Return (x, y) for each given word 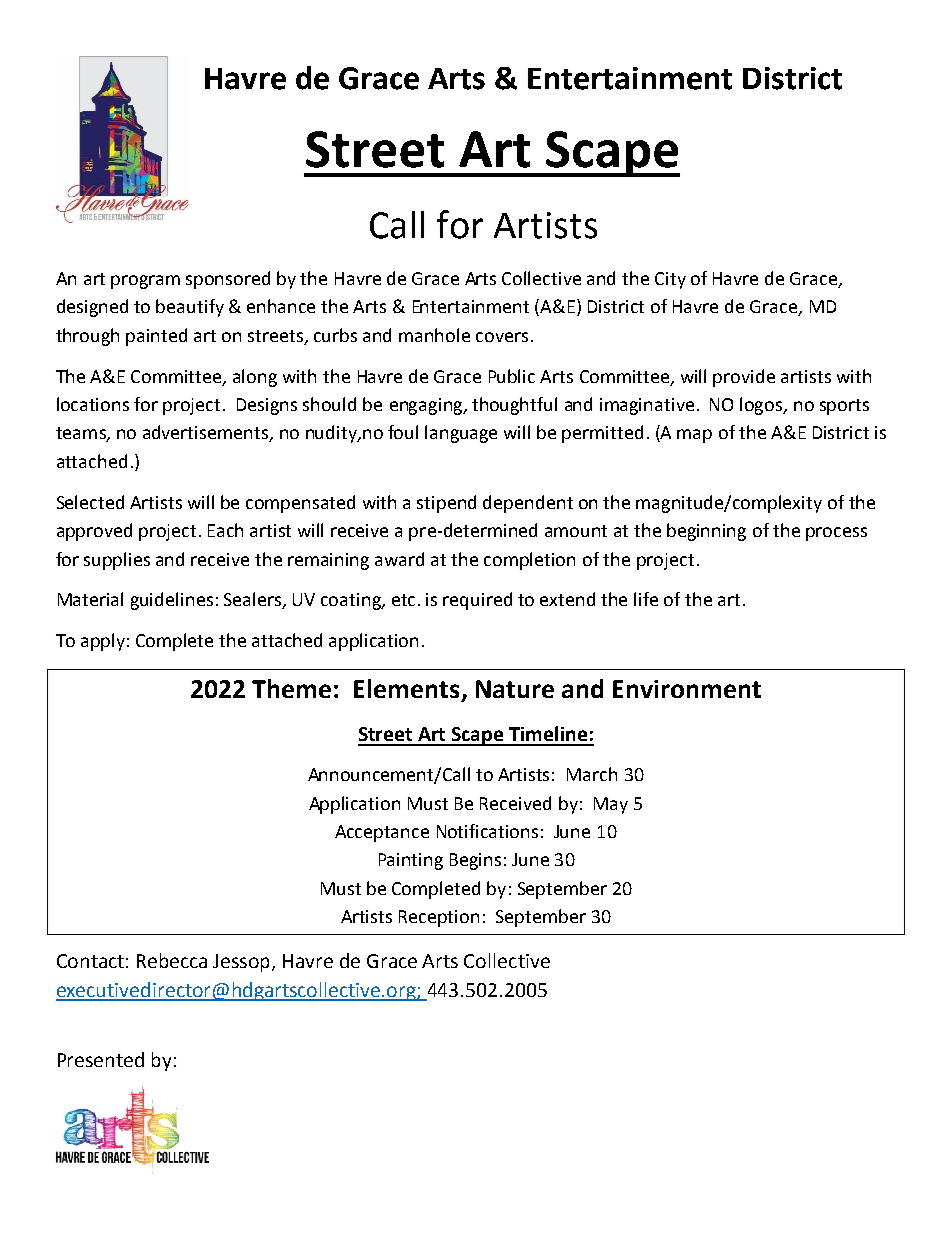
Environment (687, 689)
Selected (90, 502)
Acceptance (382, 833)
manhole (434, 335)
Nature (515, 689)
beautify (190, 308)
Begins (475, 861)
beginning (706, 532)
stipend (446, 504)
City (670, 280)
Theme (291, 688)
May (611, 805)
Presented (101, 1059)
